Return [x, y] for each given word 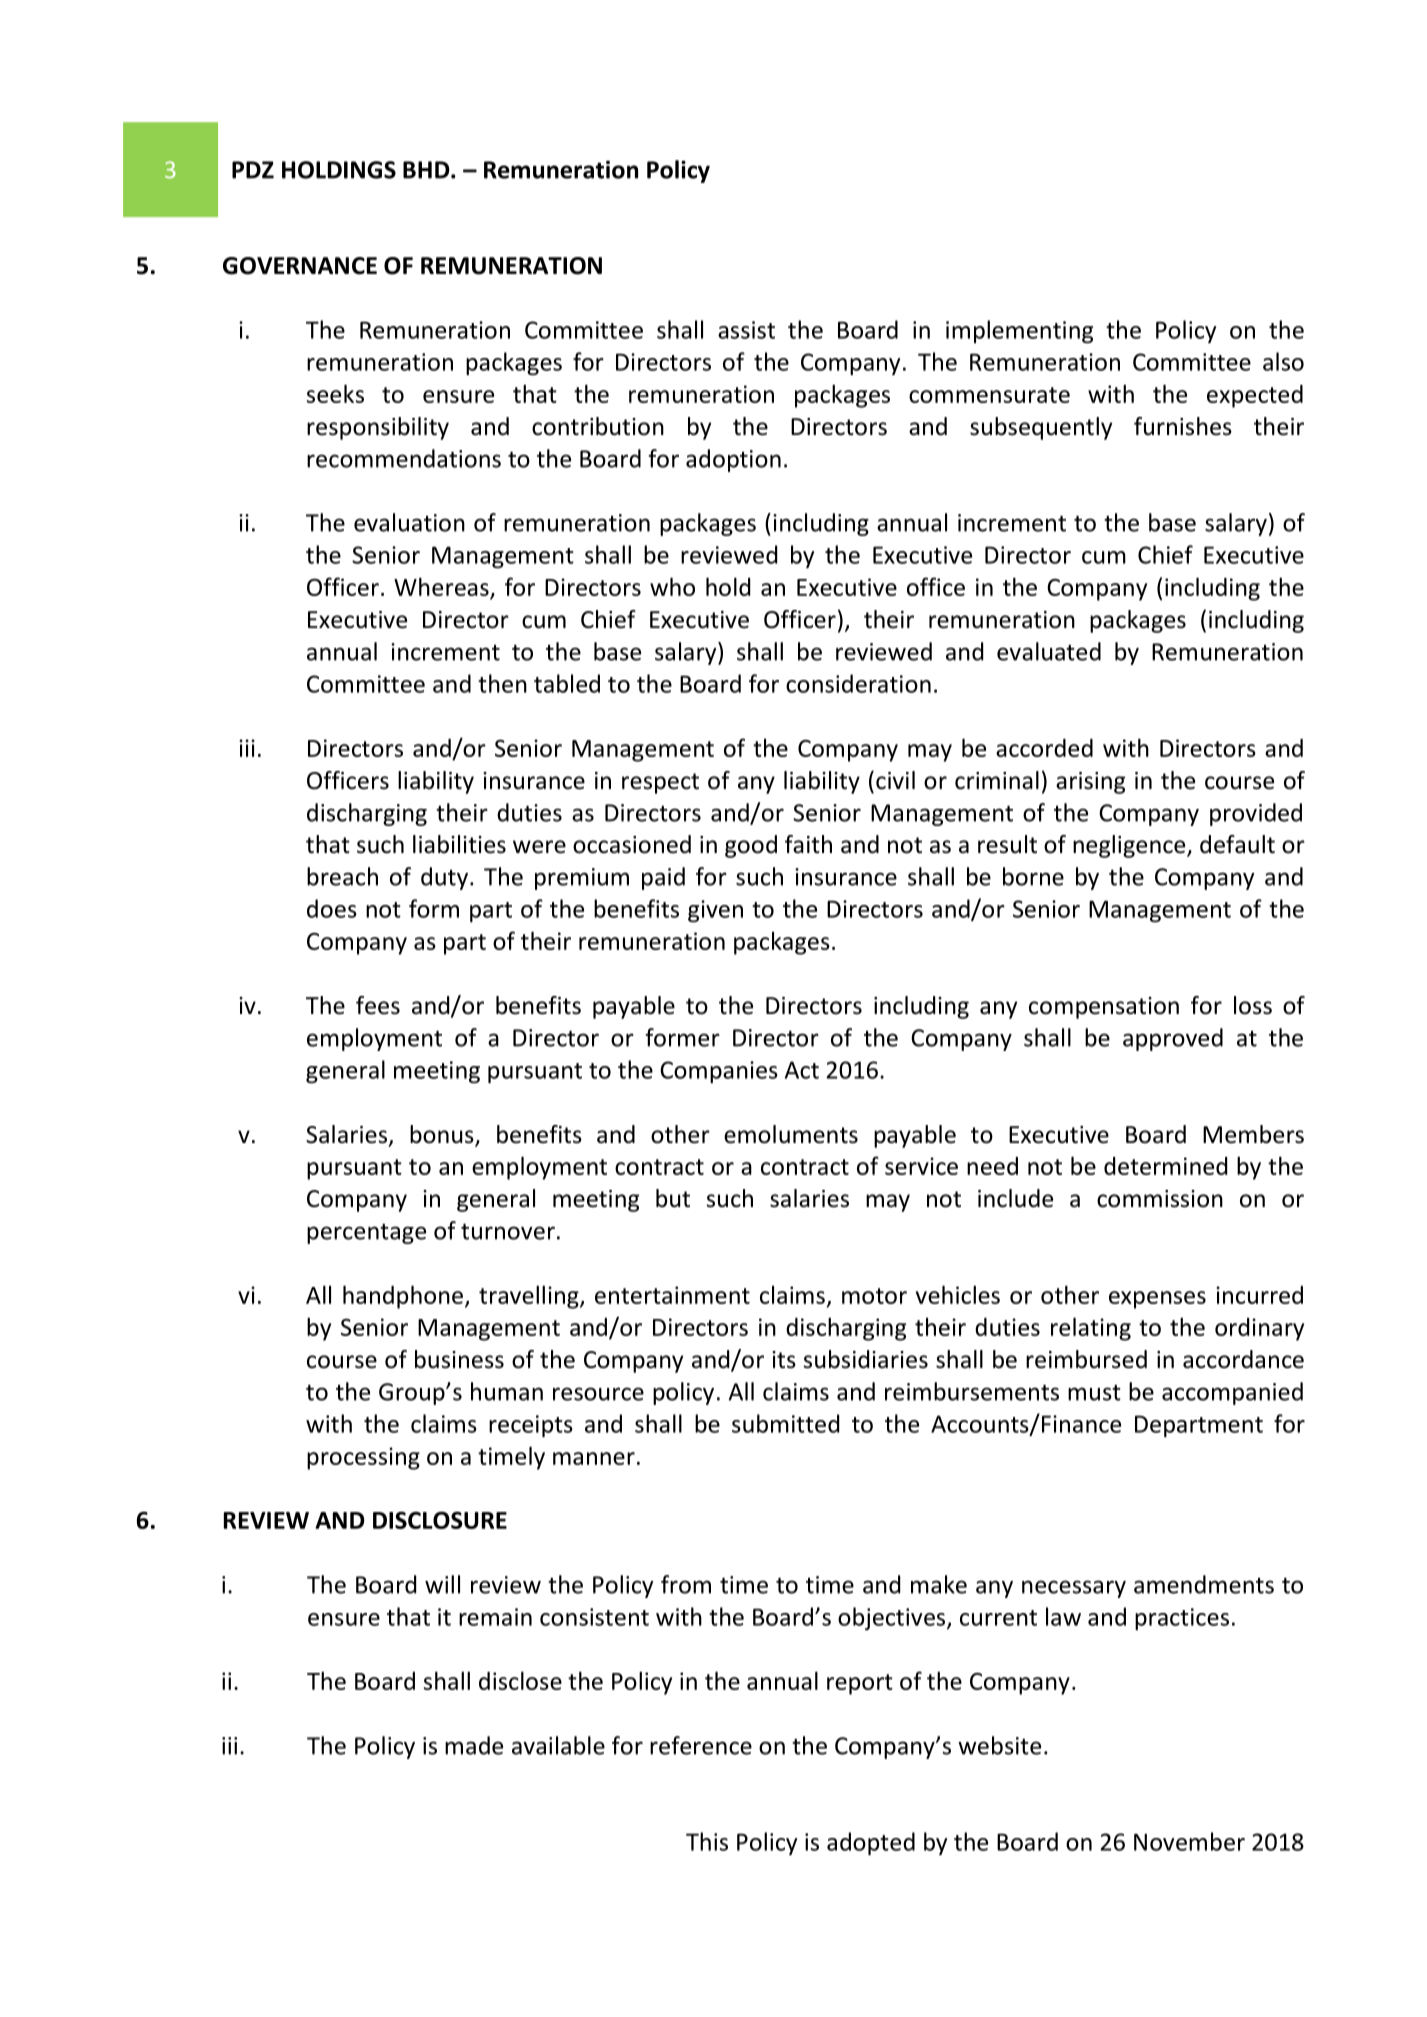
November [1189, 1841]
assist [746, 330]
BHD [427, 170]
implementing [1019, 332]
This [707, 1841]
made [474, 1745]
